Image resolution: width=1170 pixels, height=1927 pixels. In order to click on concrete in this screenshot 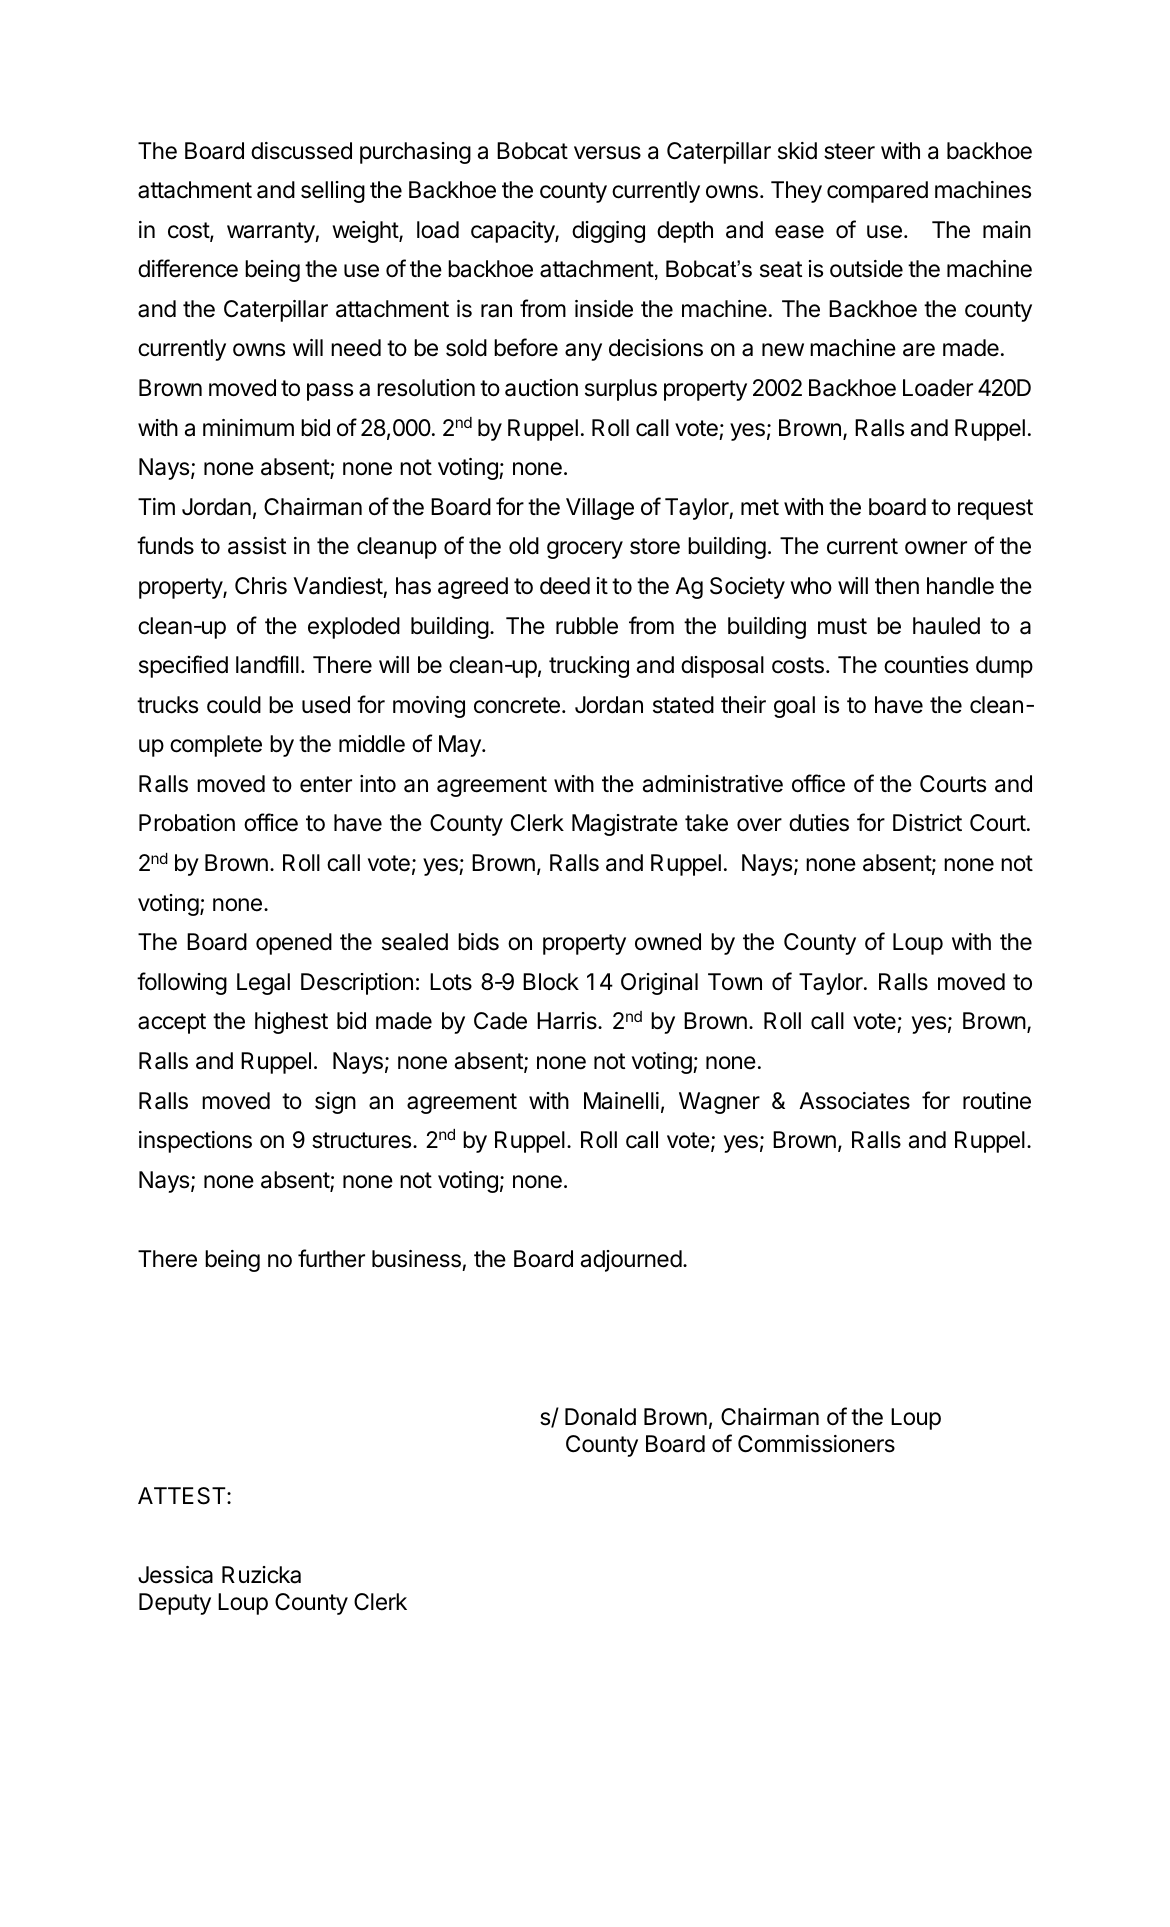, I will do `click(517, 705)`.
